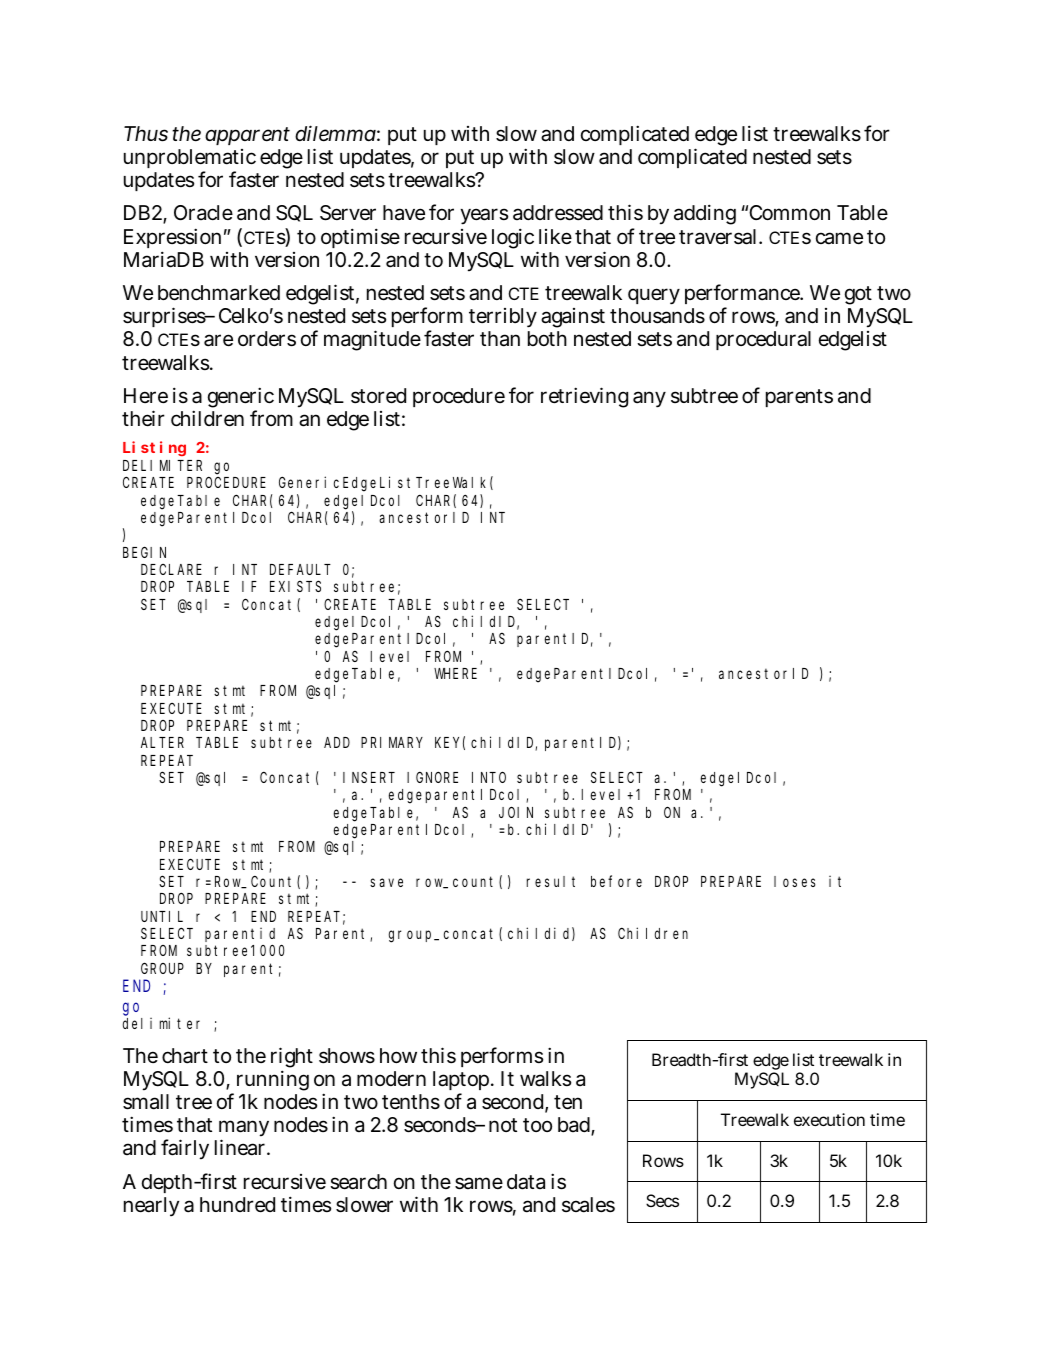 The image size is (1040, 1346). What do you see at coordinates (662, 1200) in the page?
I see `Secs` at bounding box center [662, 1200].
